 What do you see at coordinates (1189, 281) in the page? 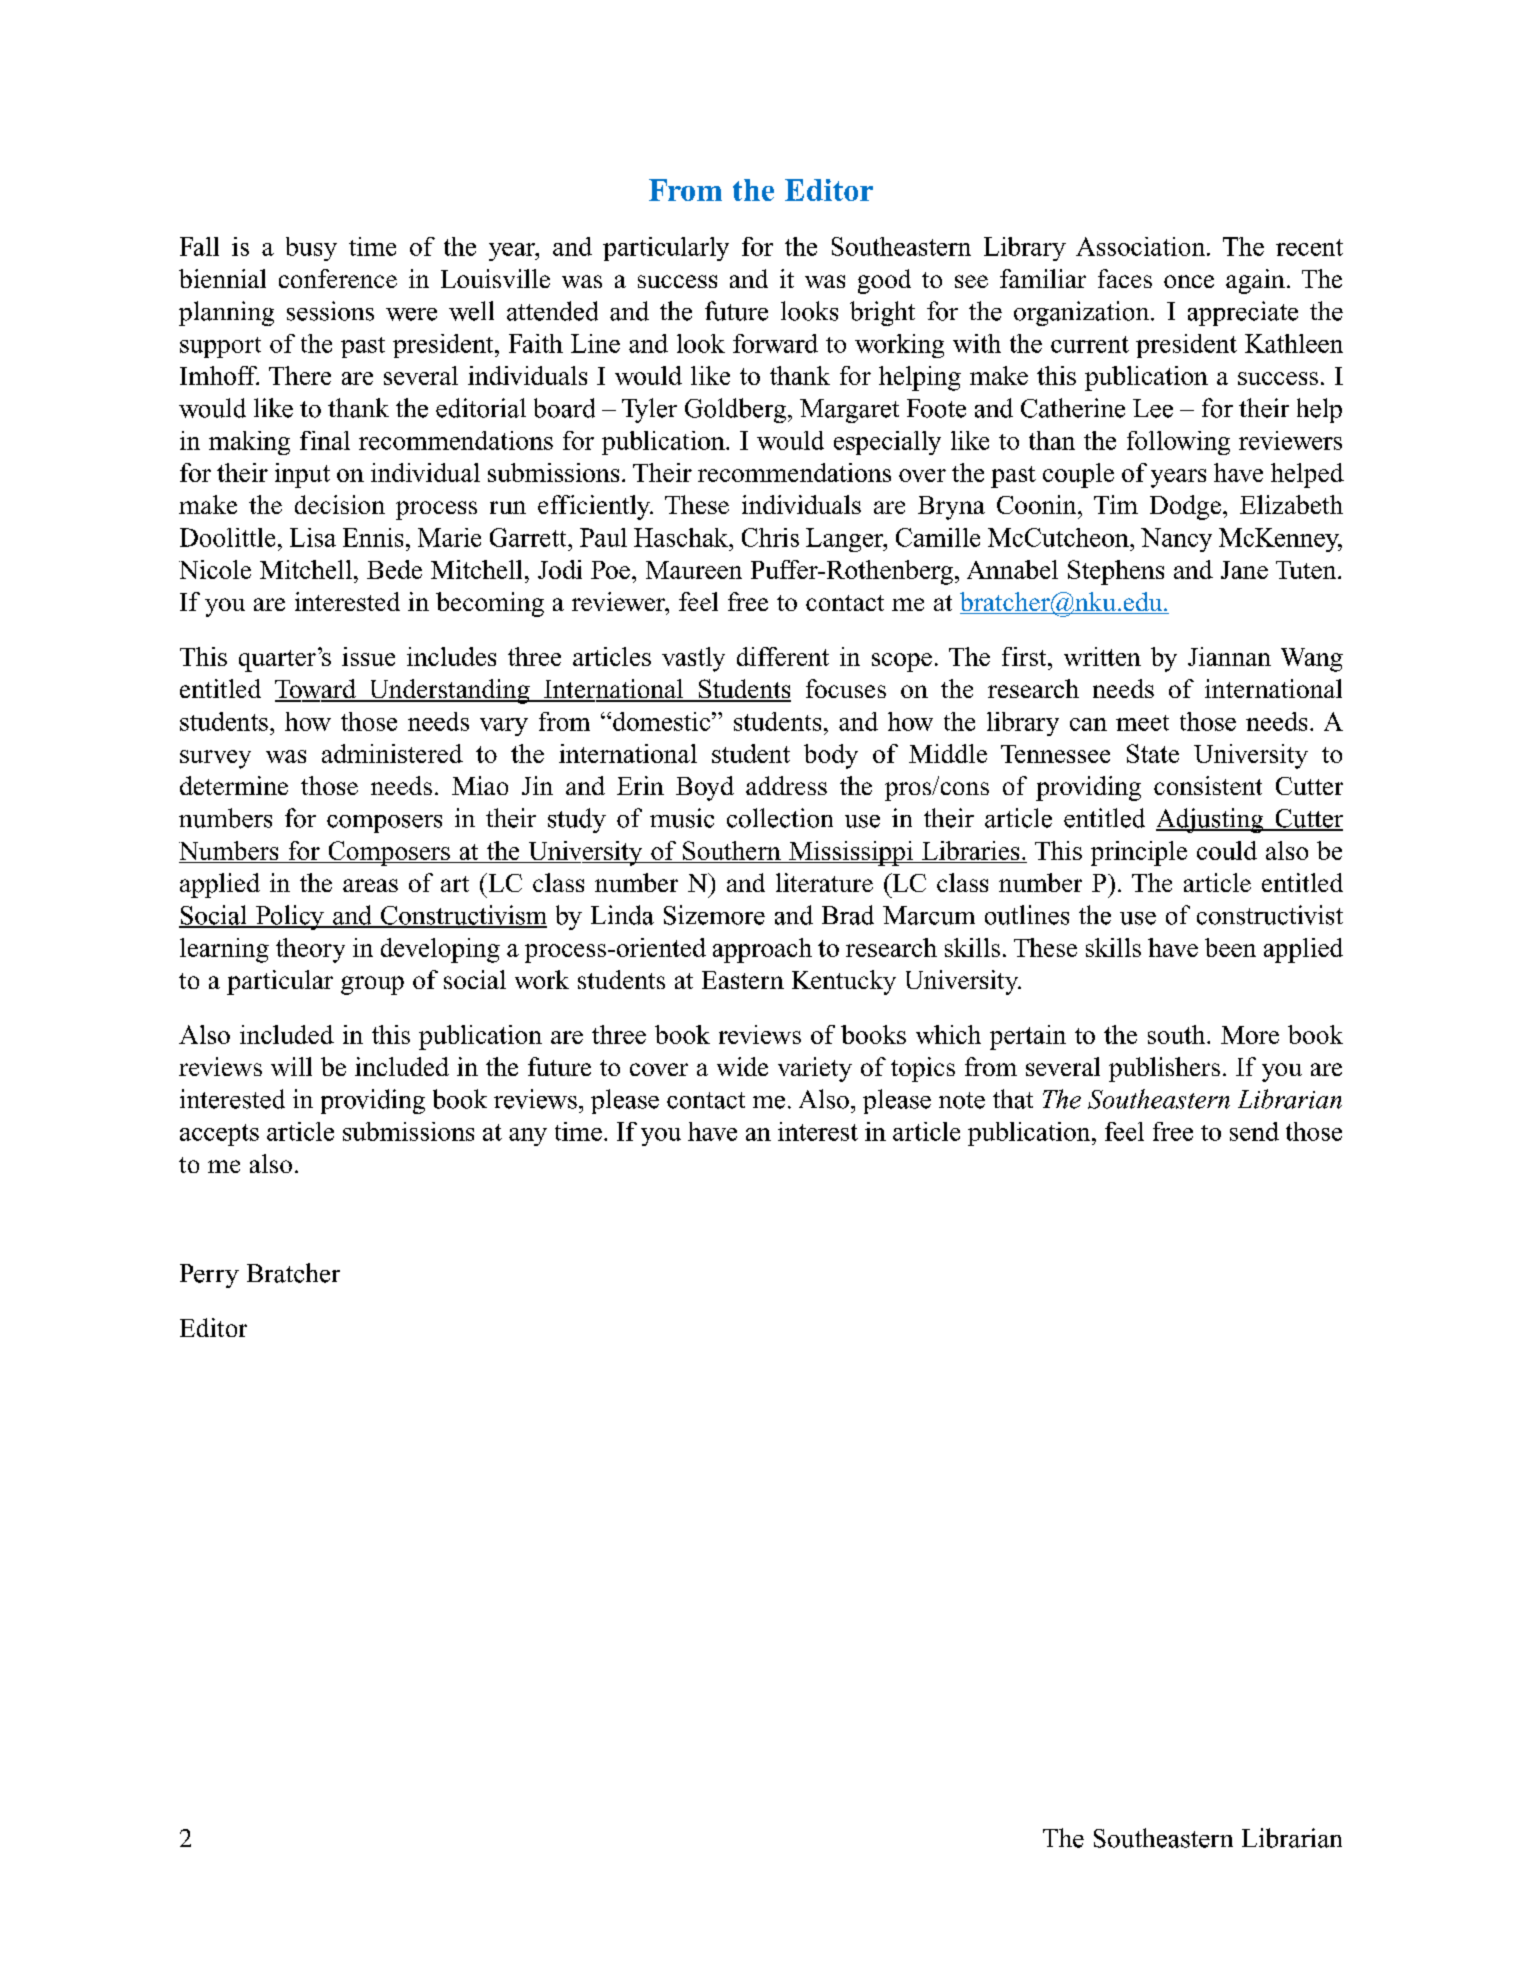
I see `once` at bounding box center [1189, 281].
